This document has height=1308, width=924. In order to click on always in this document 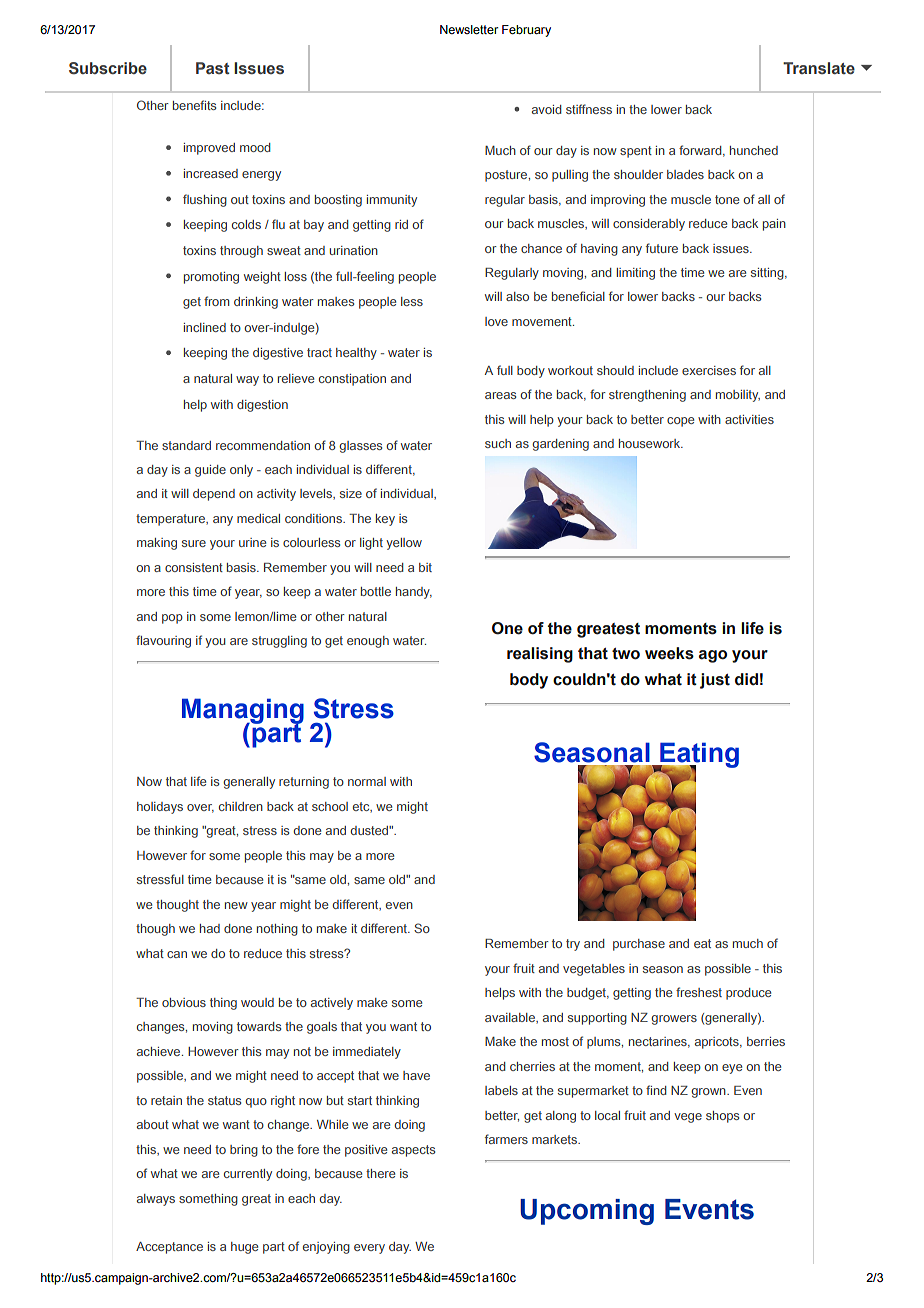, I will do `click(156, 1200)`.
